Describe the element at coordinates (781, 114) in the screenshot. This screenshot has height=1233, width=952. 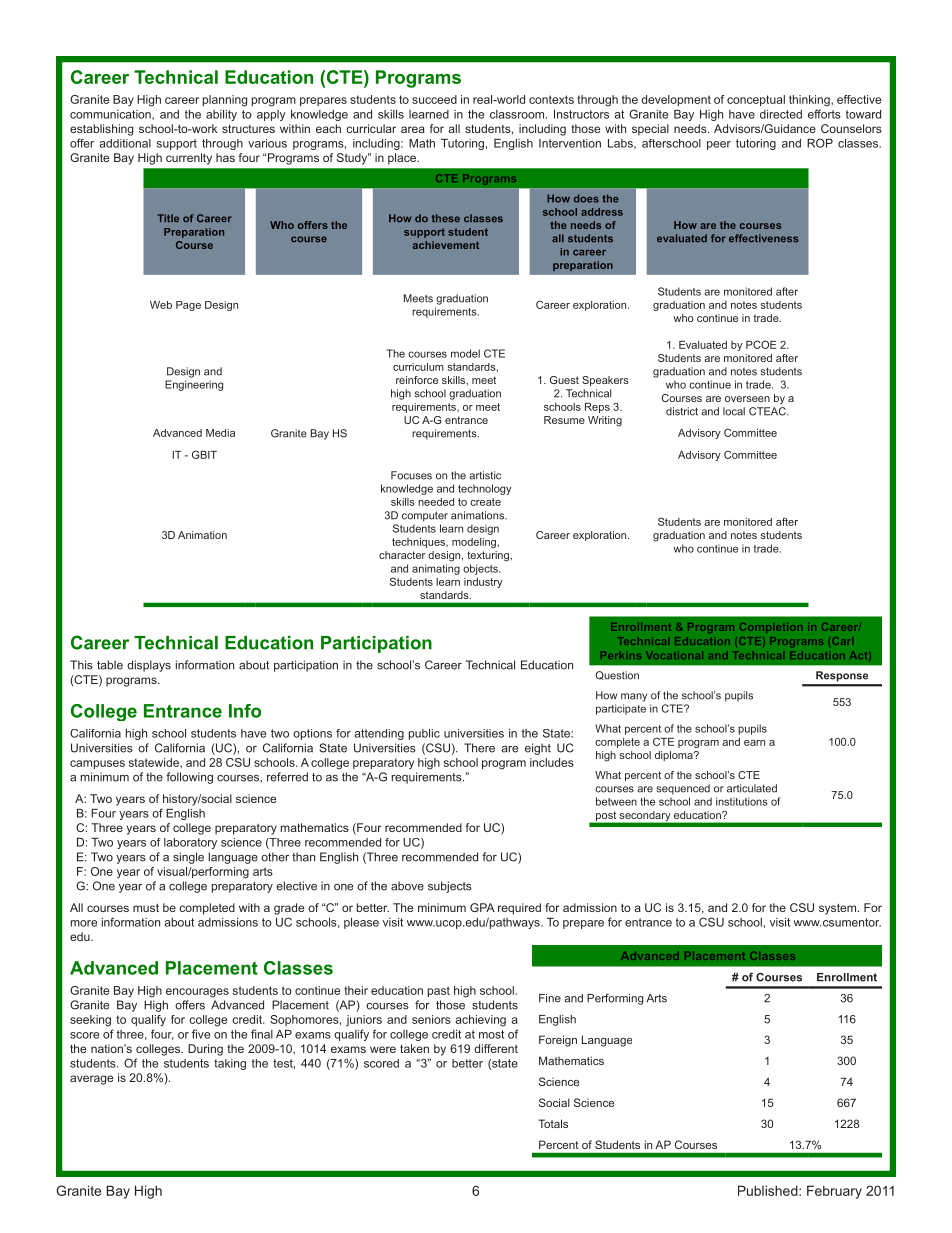
I see `directed` at that location.
